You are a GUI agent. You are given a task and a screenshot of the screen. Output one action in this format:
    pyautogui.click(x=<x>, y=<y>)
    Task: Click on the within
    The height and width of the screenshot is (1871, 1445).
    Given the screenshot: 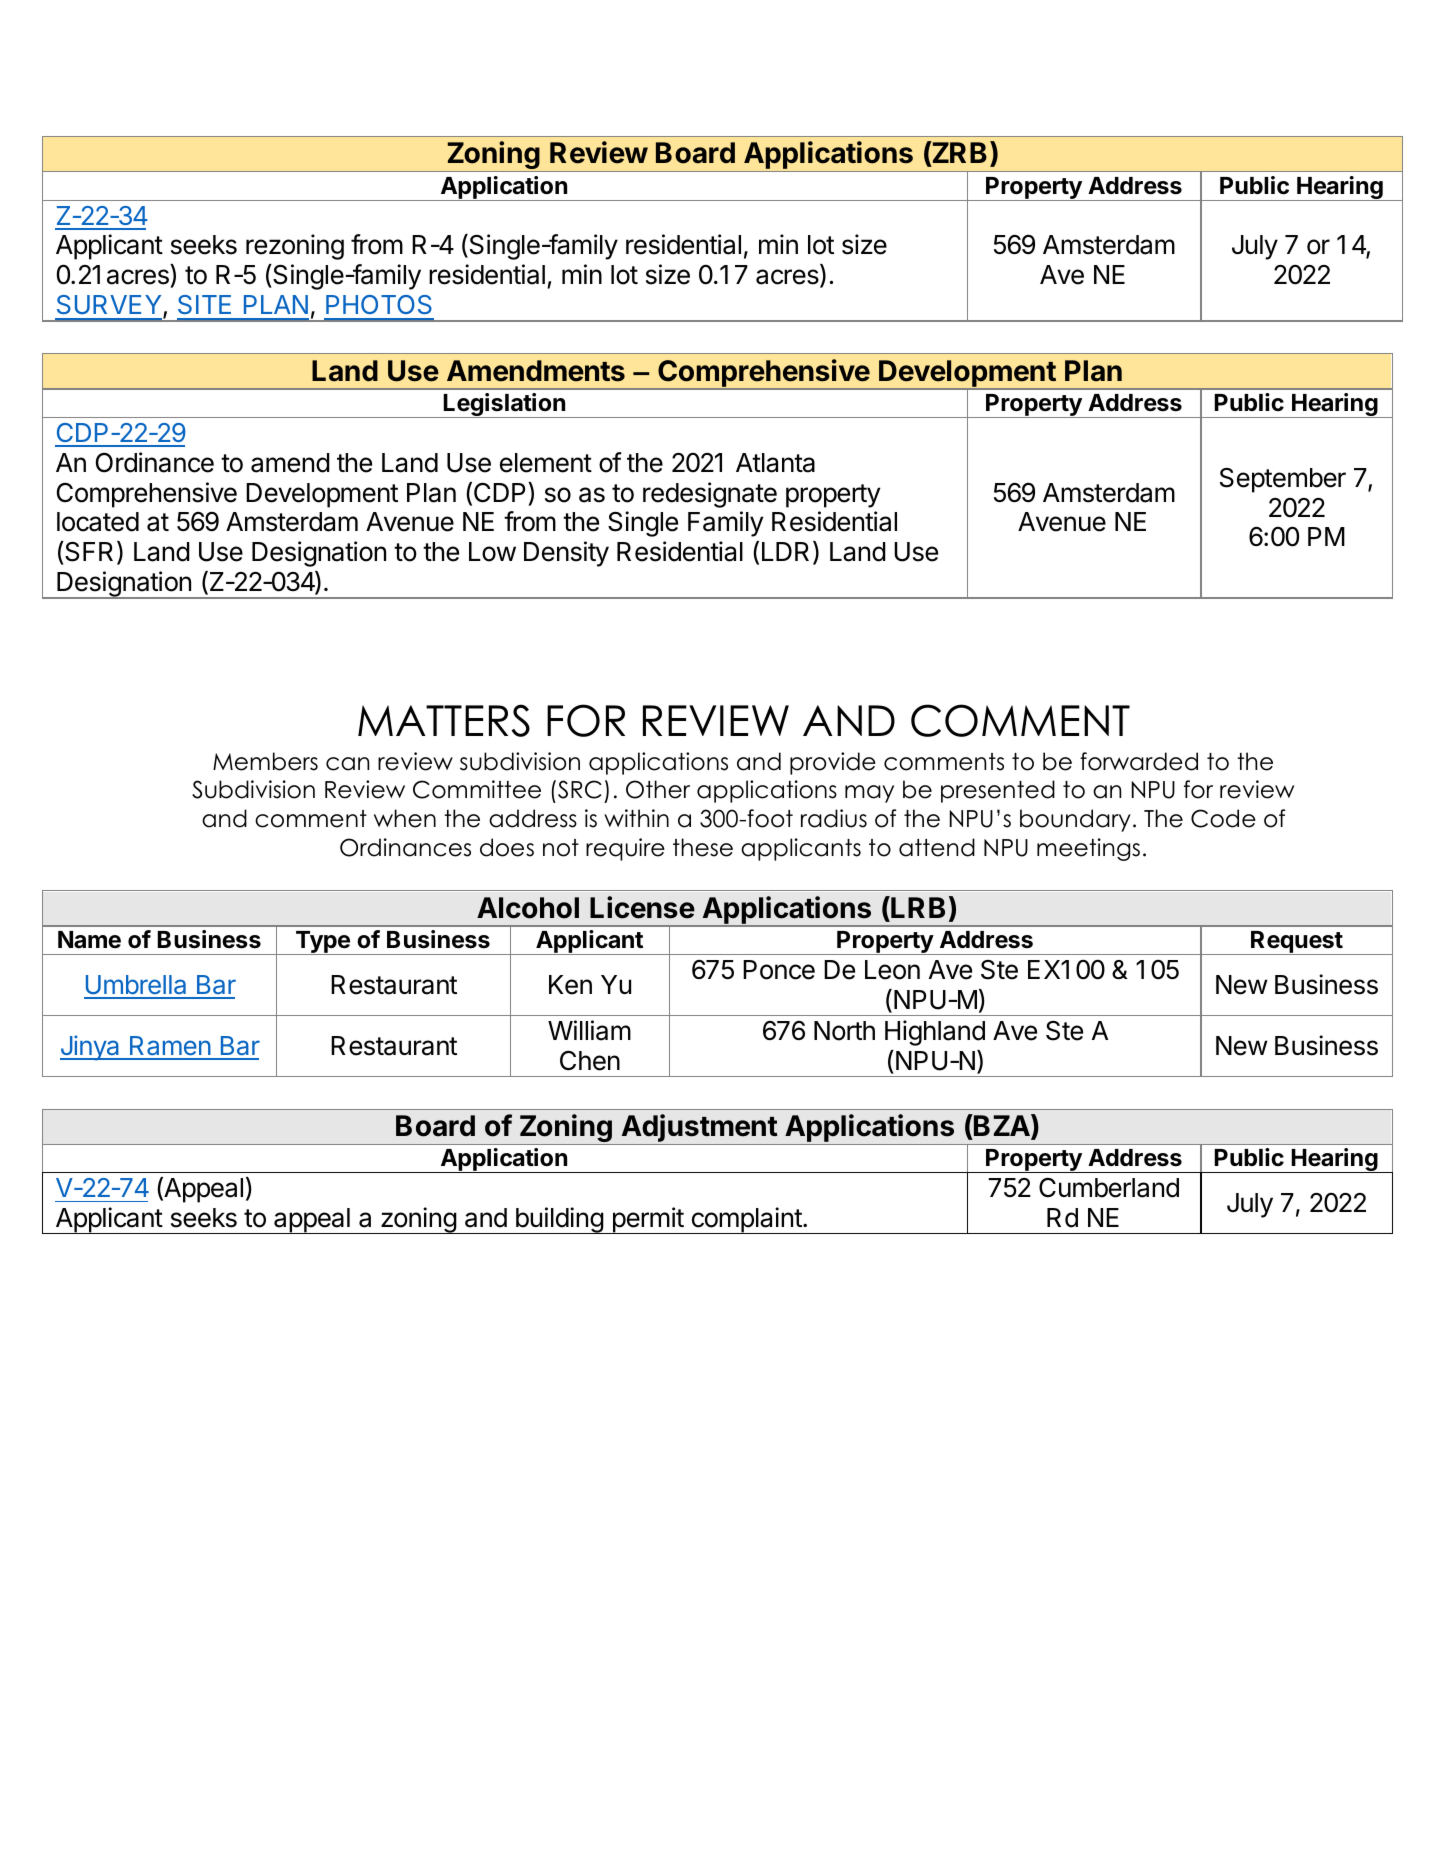 What is the action you would take?
    pyautogui.click(x=636, y=818)
